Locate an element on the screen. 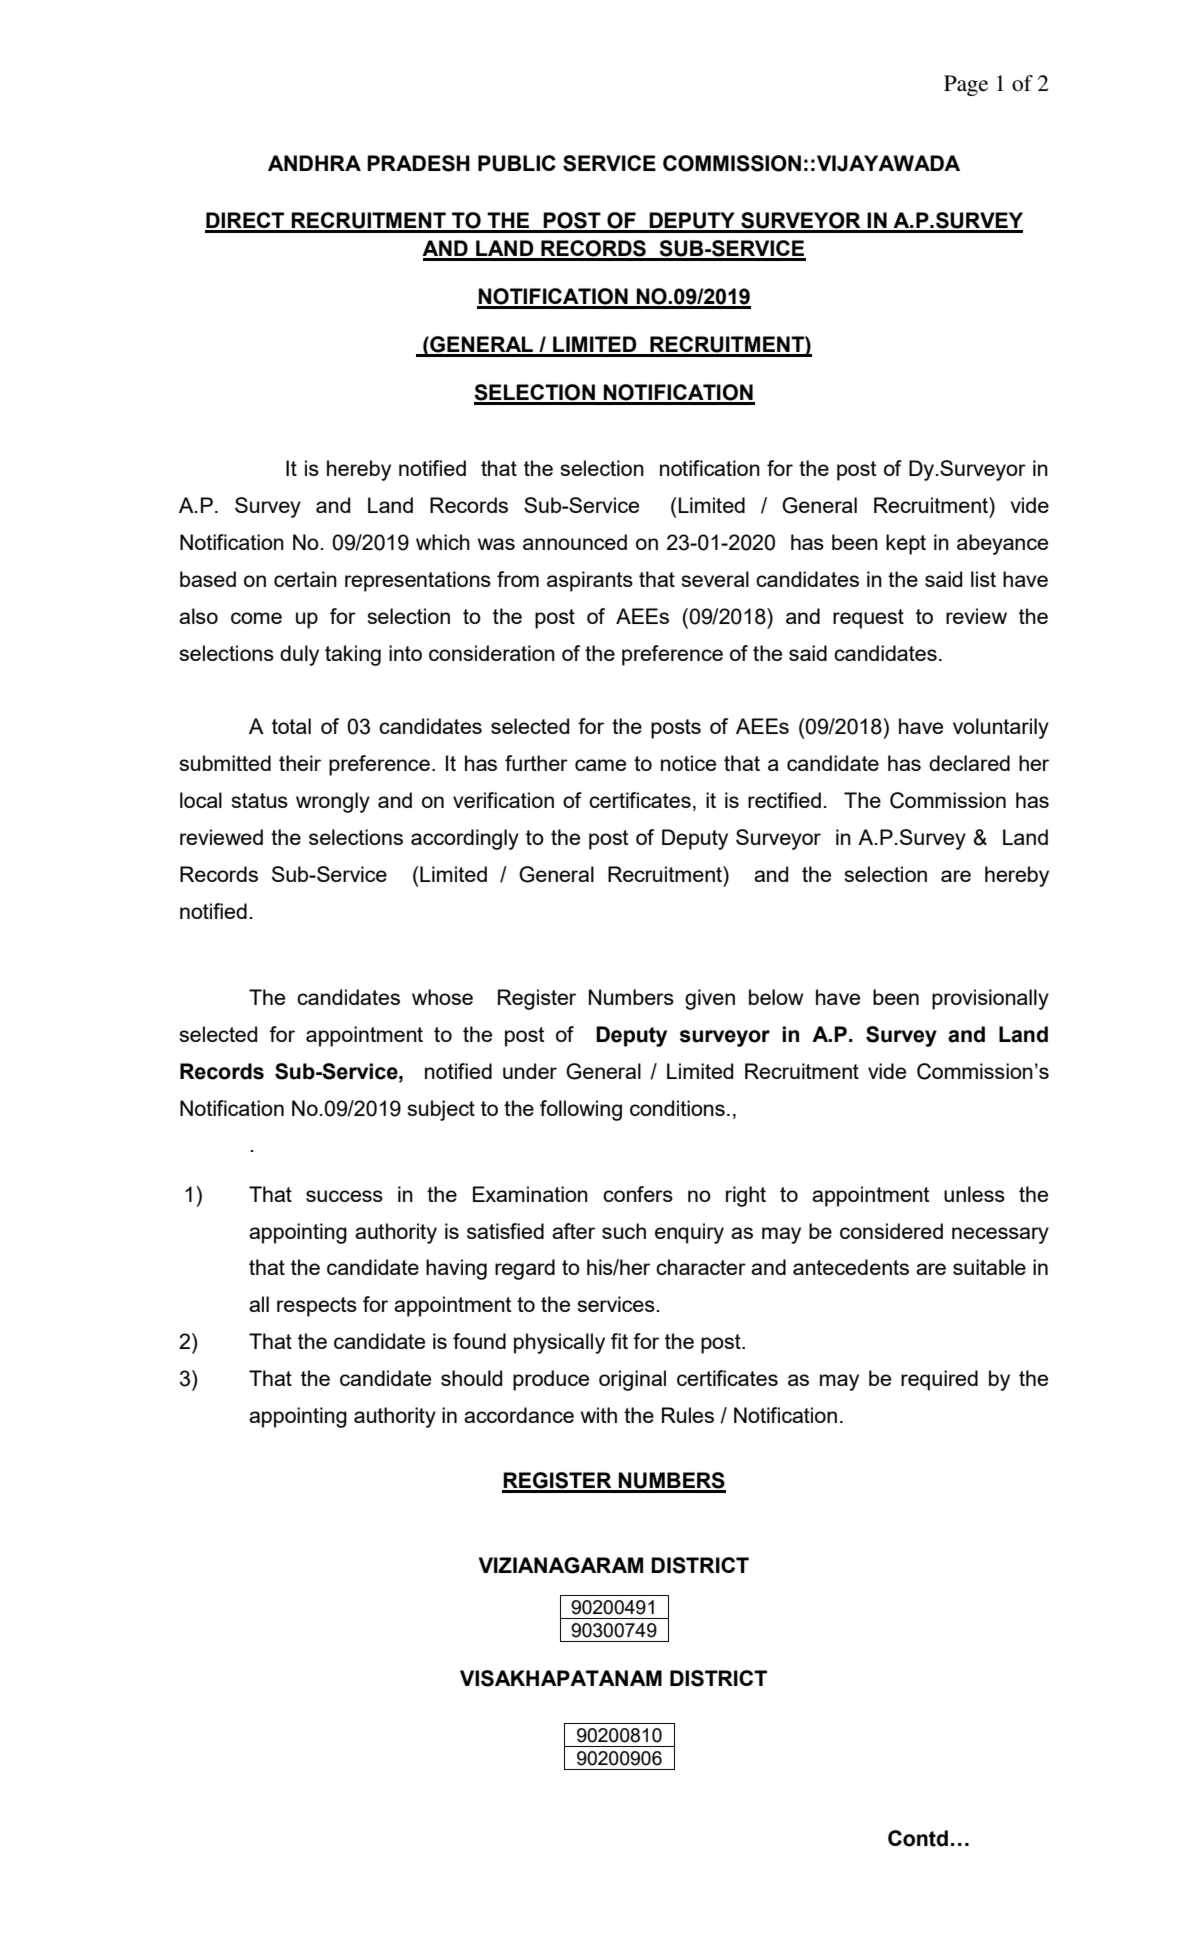 This screenshot has width=1189, height=1959. accordance is located at coordinates (519, 1415).
